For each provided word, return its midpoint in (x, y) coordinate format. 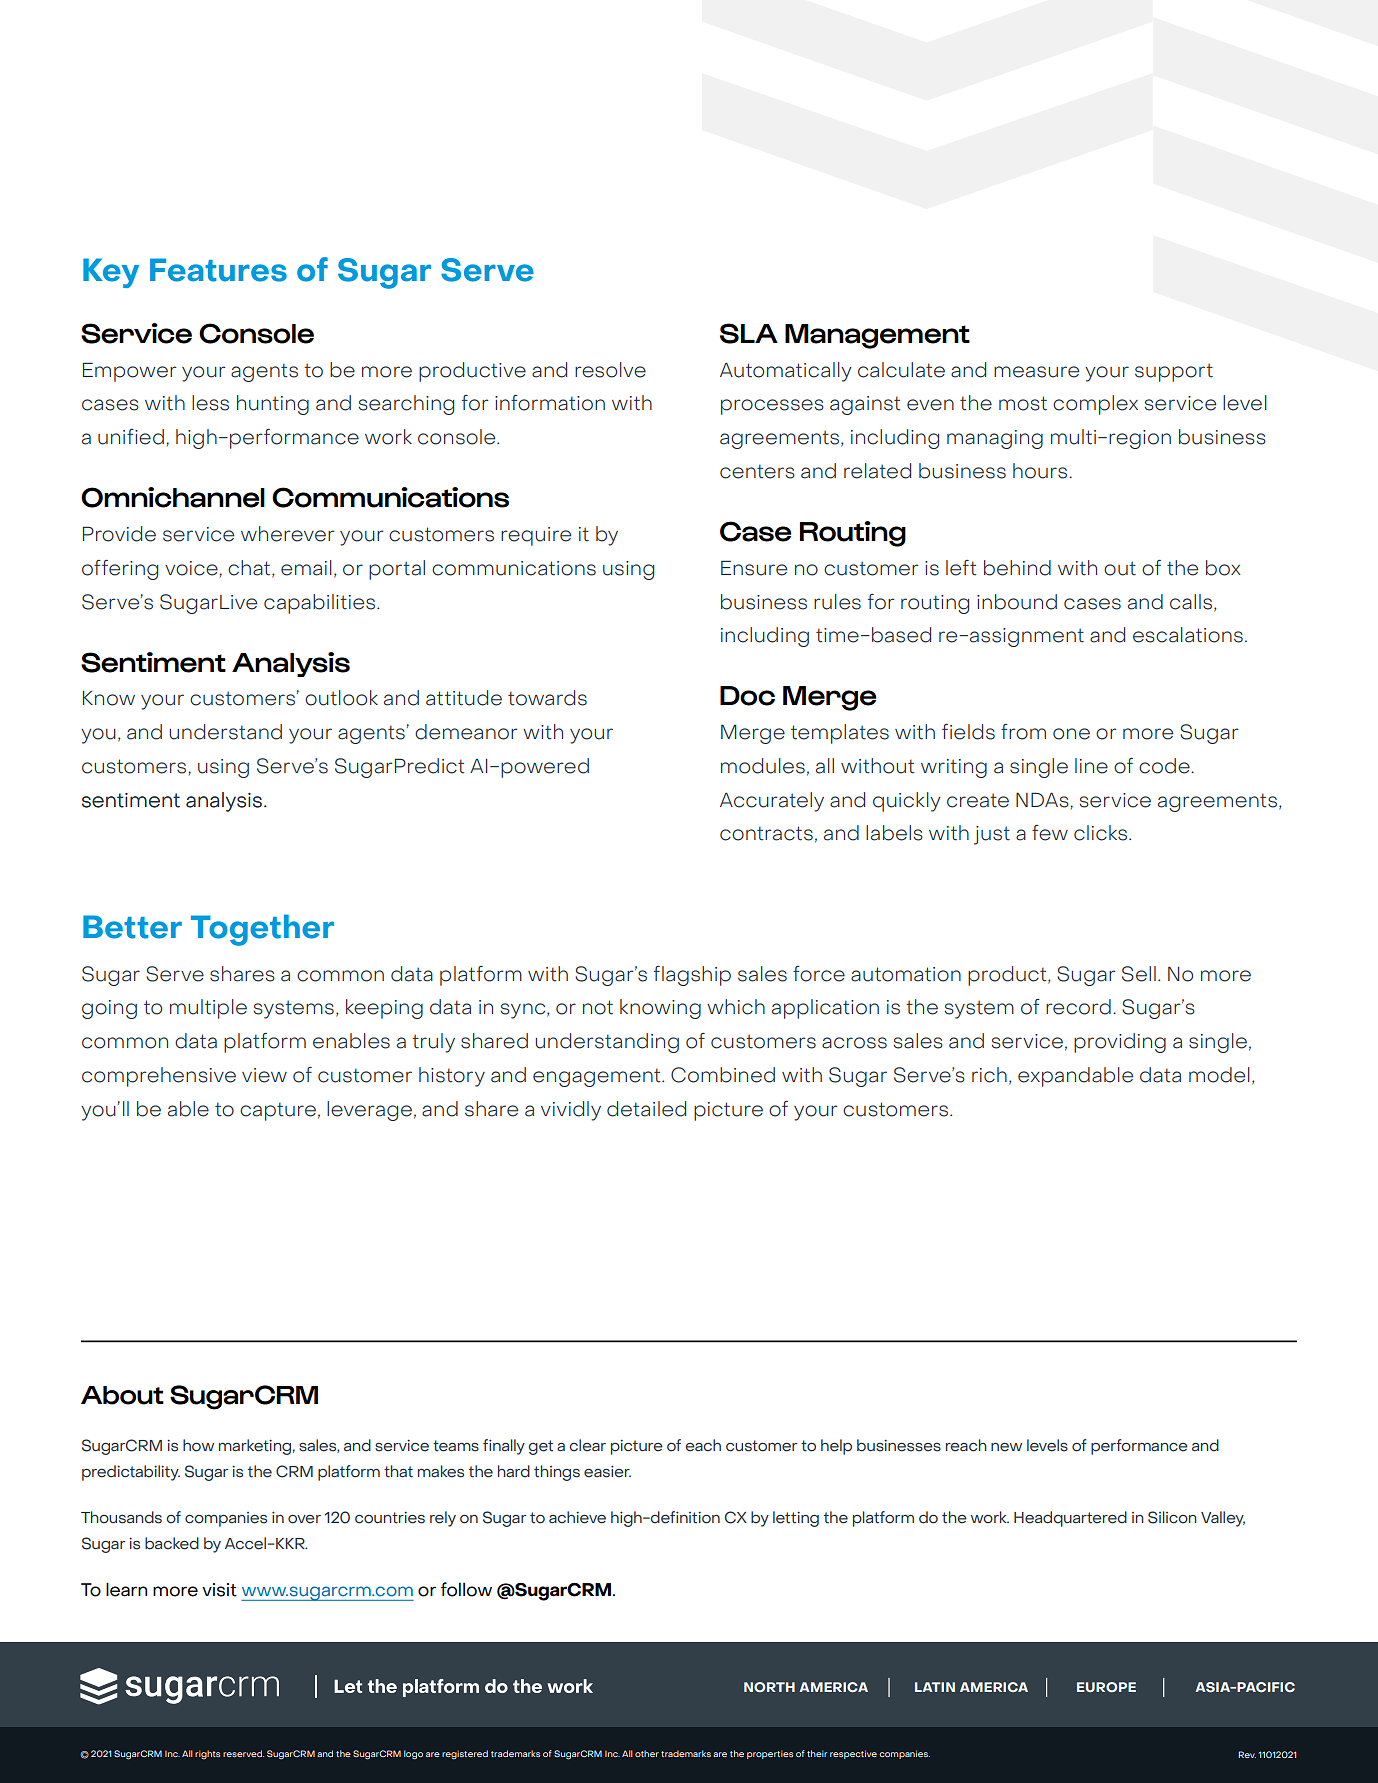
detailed (646, 1109)
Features (218, 270)
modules (763, 766)
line (1091, 766)
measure (1036, 372)
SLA (749, 333)
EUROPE (1106, 1687)
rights (207, 1754)
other (647, 1753)
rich (989, 1075)
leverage (369, 1111)
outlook (341, 698)
